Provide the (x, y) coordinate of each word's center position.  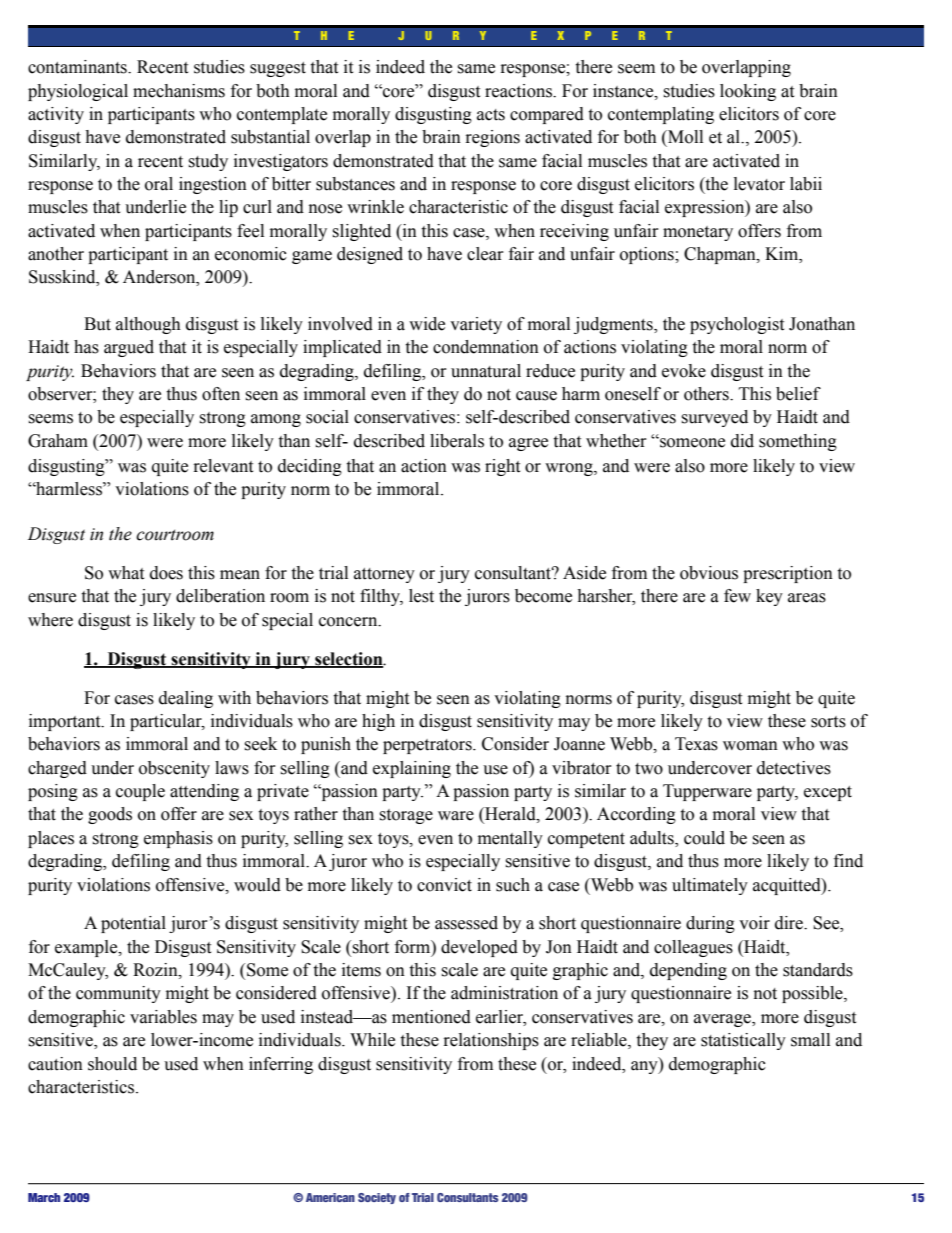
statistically (743, 1041)
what (126, 573)
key (769, 597)
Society (377, 1198)
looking (748, 92)
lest (421, 596)
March (44, 1197)
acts (491, 115)
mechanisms (179, 91)
